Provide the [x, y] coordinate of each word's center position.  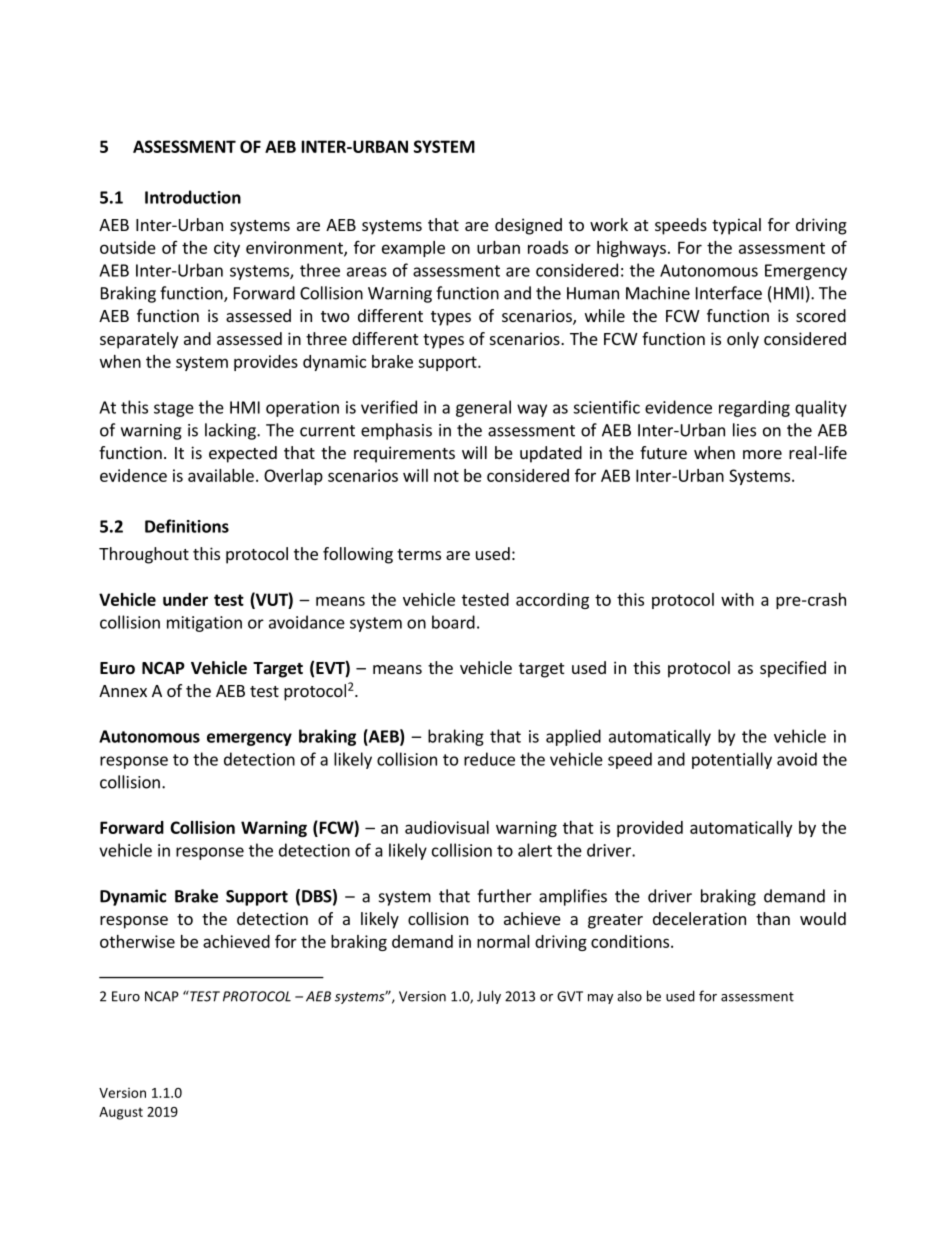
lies [744, 430]
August [121, 1113]
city [227, 249]
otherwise [137, 941]
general [483, 408]
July [489, 997]
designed [528, 226]
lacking [231, 431]
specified [793, 669]
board [453, 622]
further [504, 896]
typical [736, 226]
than [773, 918]
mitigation [204, 624]
